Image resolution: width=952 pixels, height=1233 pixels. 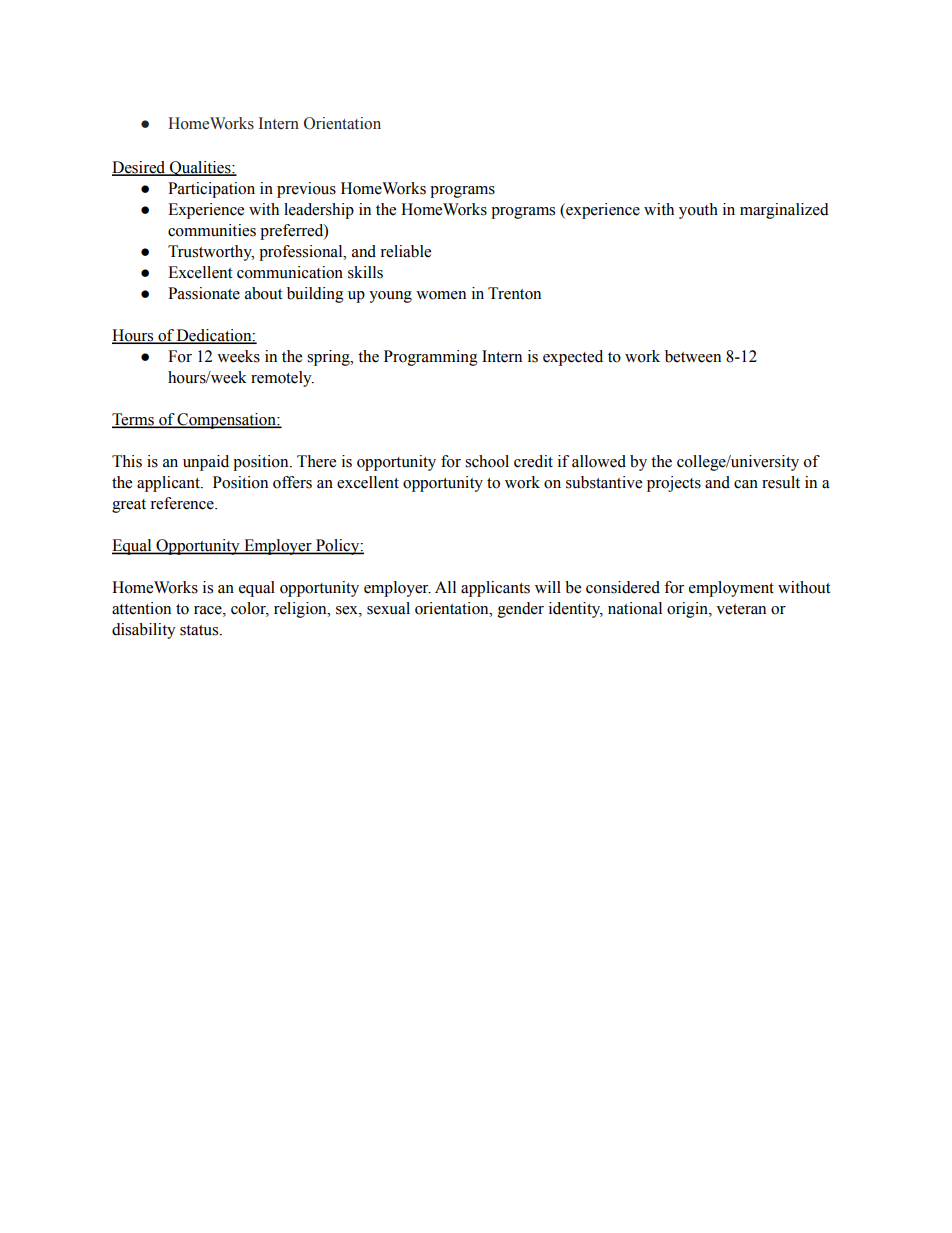 I want to click on youth, so click(x=698, y=211).
